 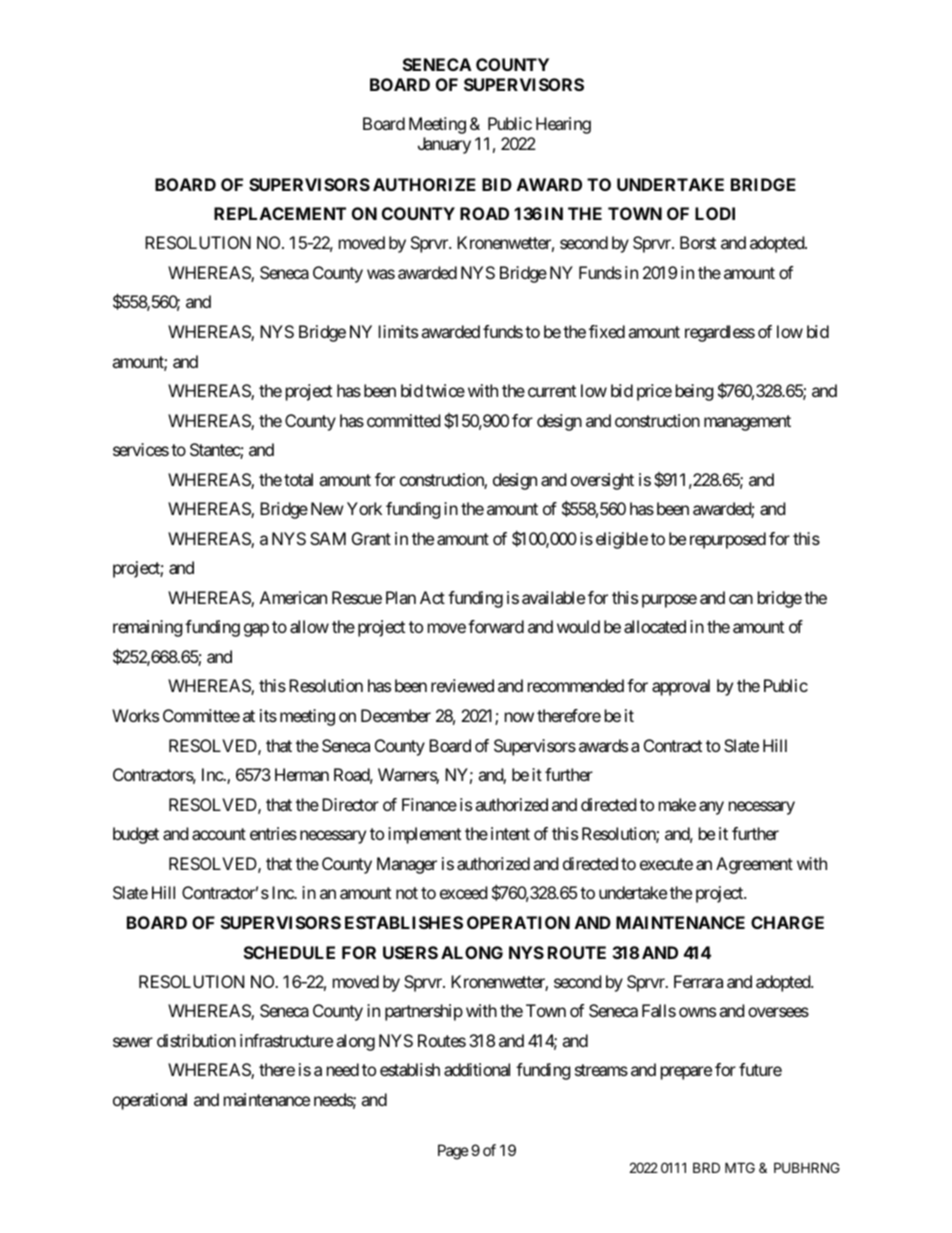 I want to click on Plan, so click(x=401, y=597).
